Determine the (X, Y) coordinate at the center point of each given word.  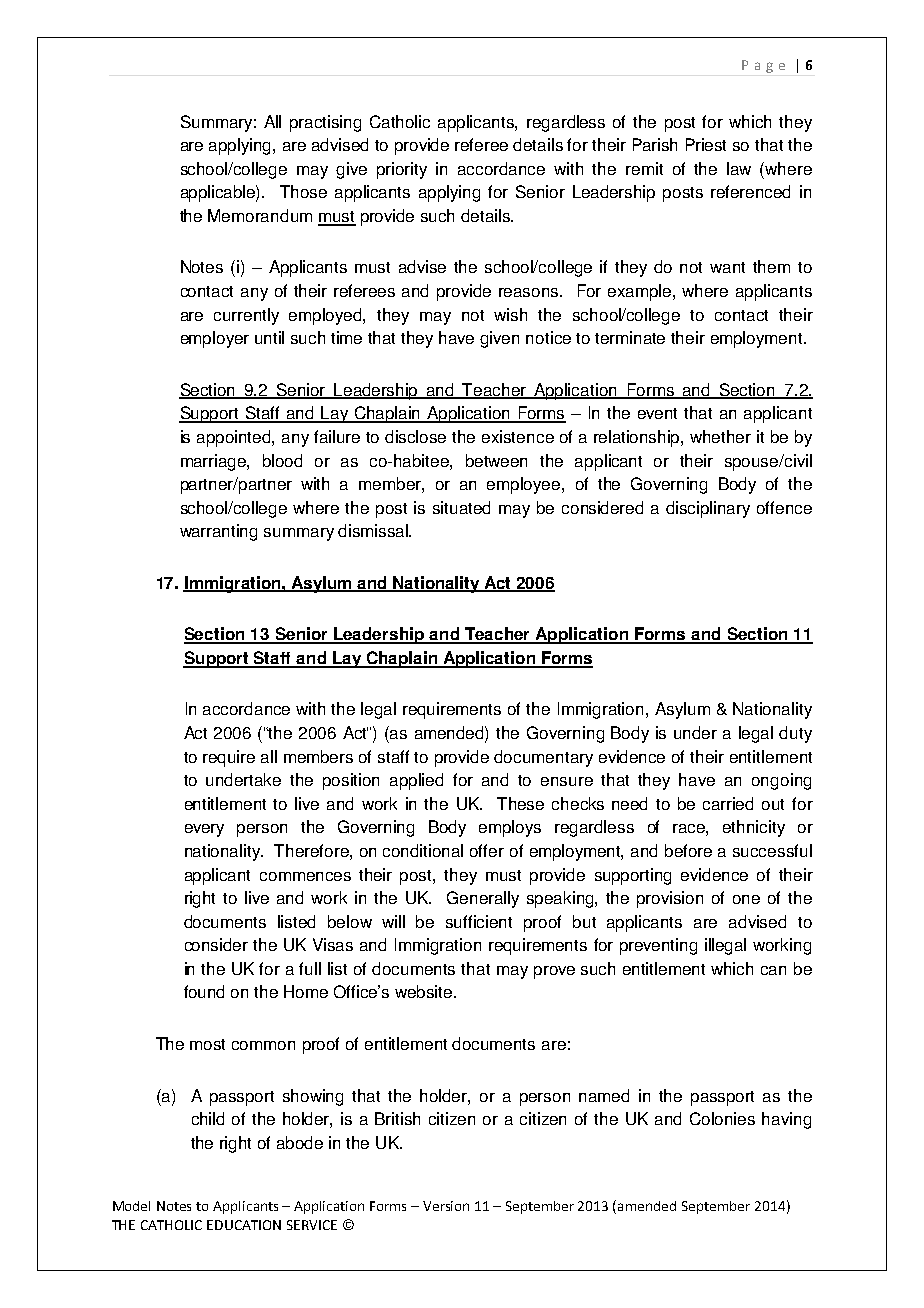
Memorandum (260, 215)
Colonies (722, 1118)
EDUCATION (244, 1225)
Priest (706, 144)
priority (402, 170)
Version (446, 1206)
